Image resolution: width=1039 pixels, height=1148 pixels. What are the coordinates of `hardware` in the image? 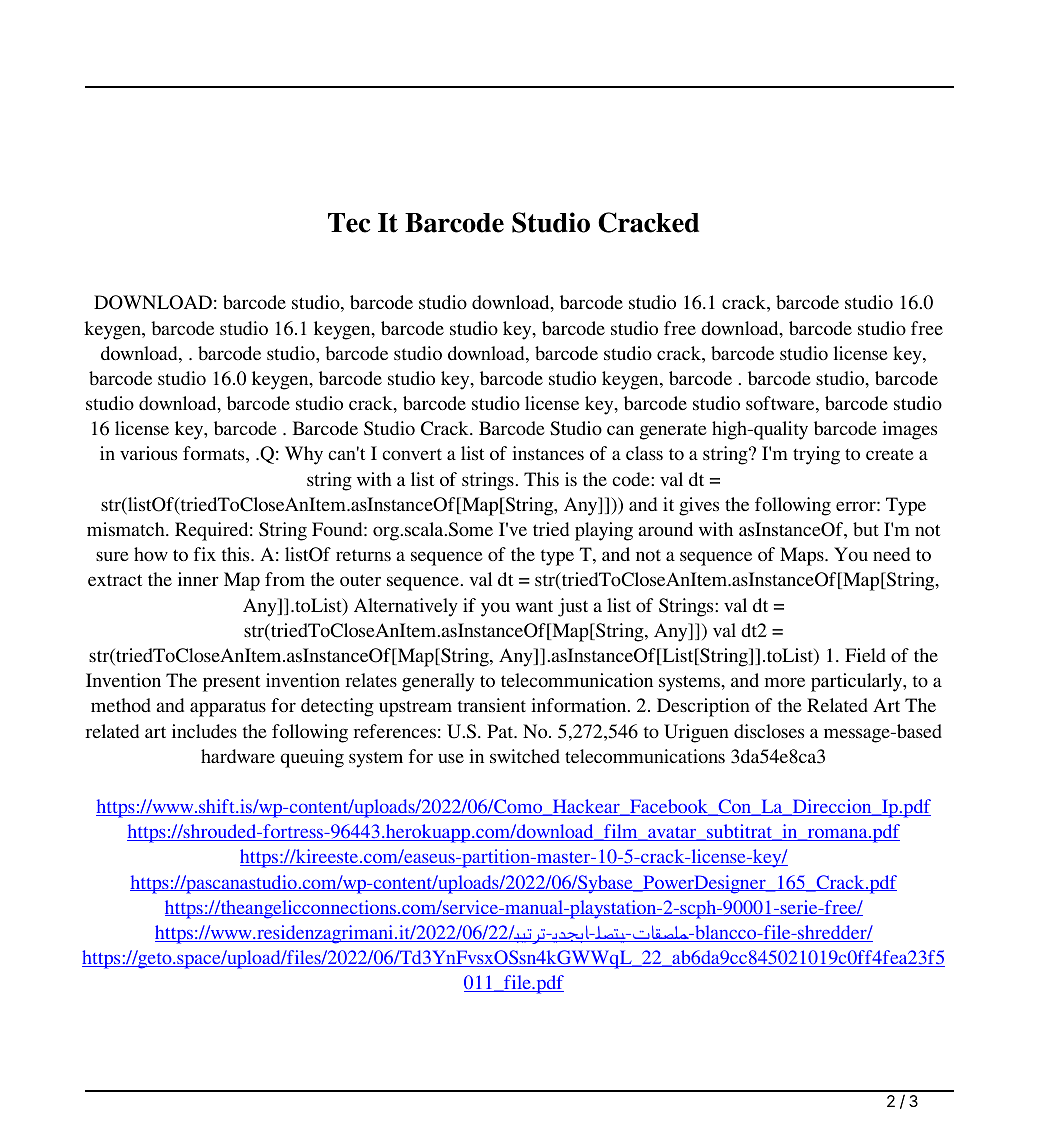 It's located at (238, 756).
